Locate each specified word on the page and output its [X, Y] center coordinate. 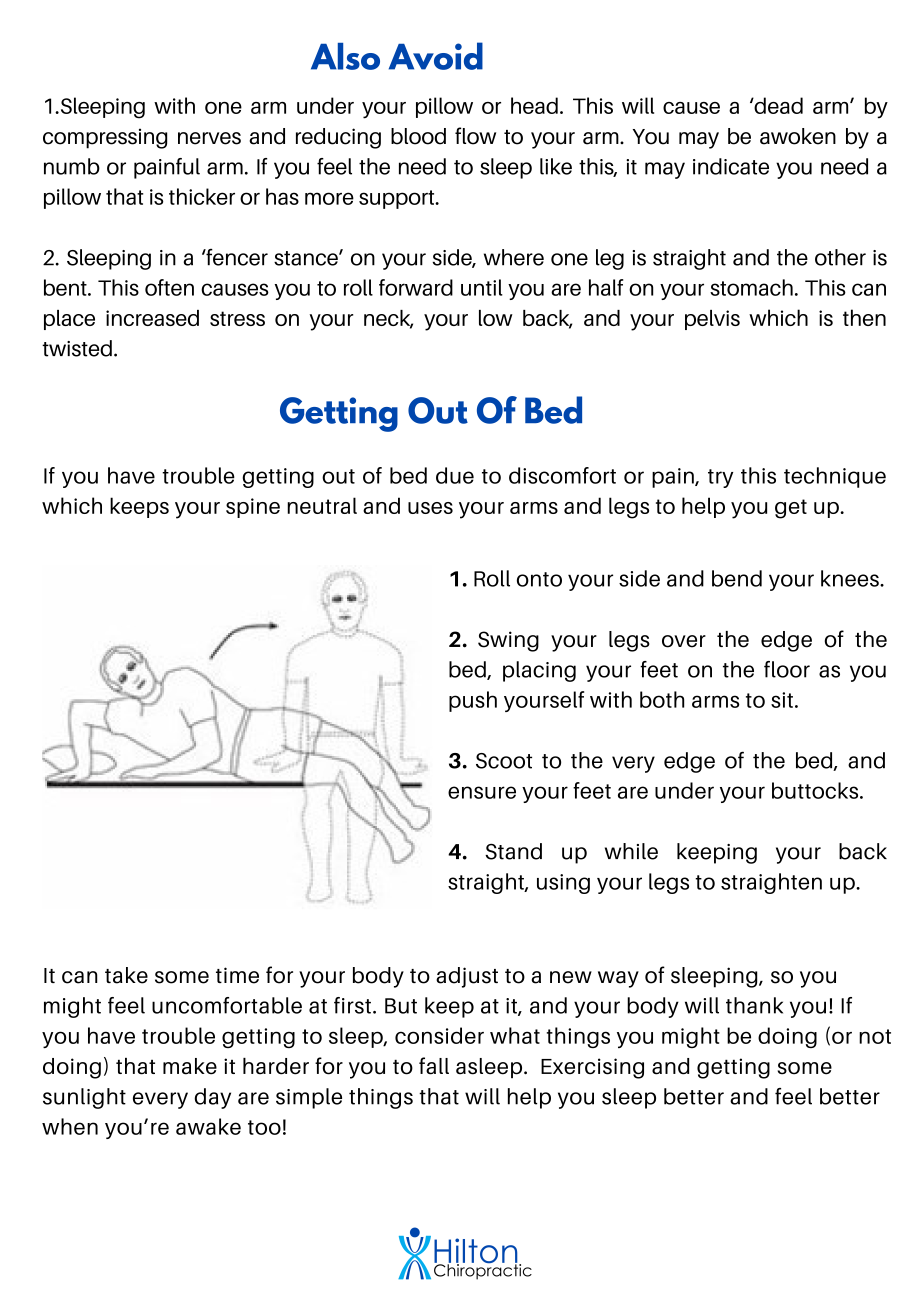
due [455, 475]
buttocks [816, 790]
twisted [77, 348]
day [212, 1098]
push [473, 701]
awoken [798, 136]
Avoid [436, 56]
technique [835, 477]
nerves [209, 138]
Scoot [504, 761]
